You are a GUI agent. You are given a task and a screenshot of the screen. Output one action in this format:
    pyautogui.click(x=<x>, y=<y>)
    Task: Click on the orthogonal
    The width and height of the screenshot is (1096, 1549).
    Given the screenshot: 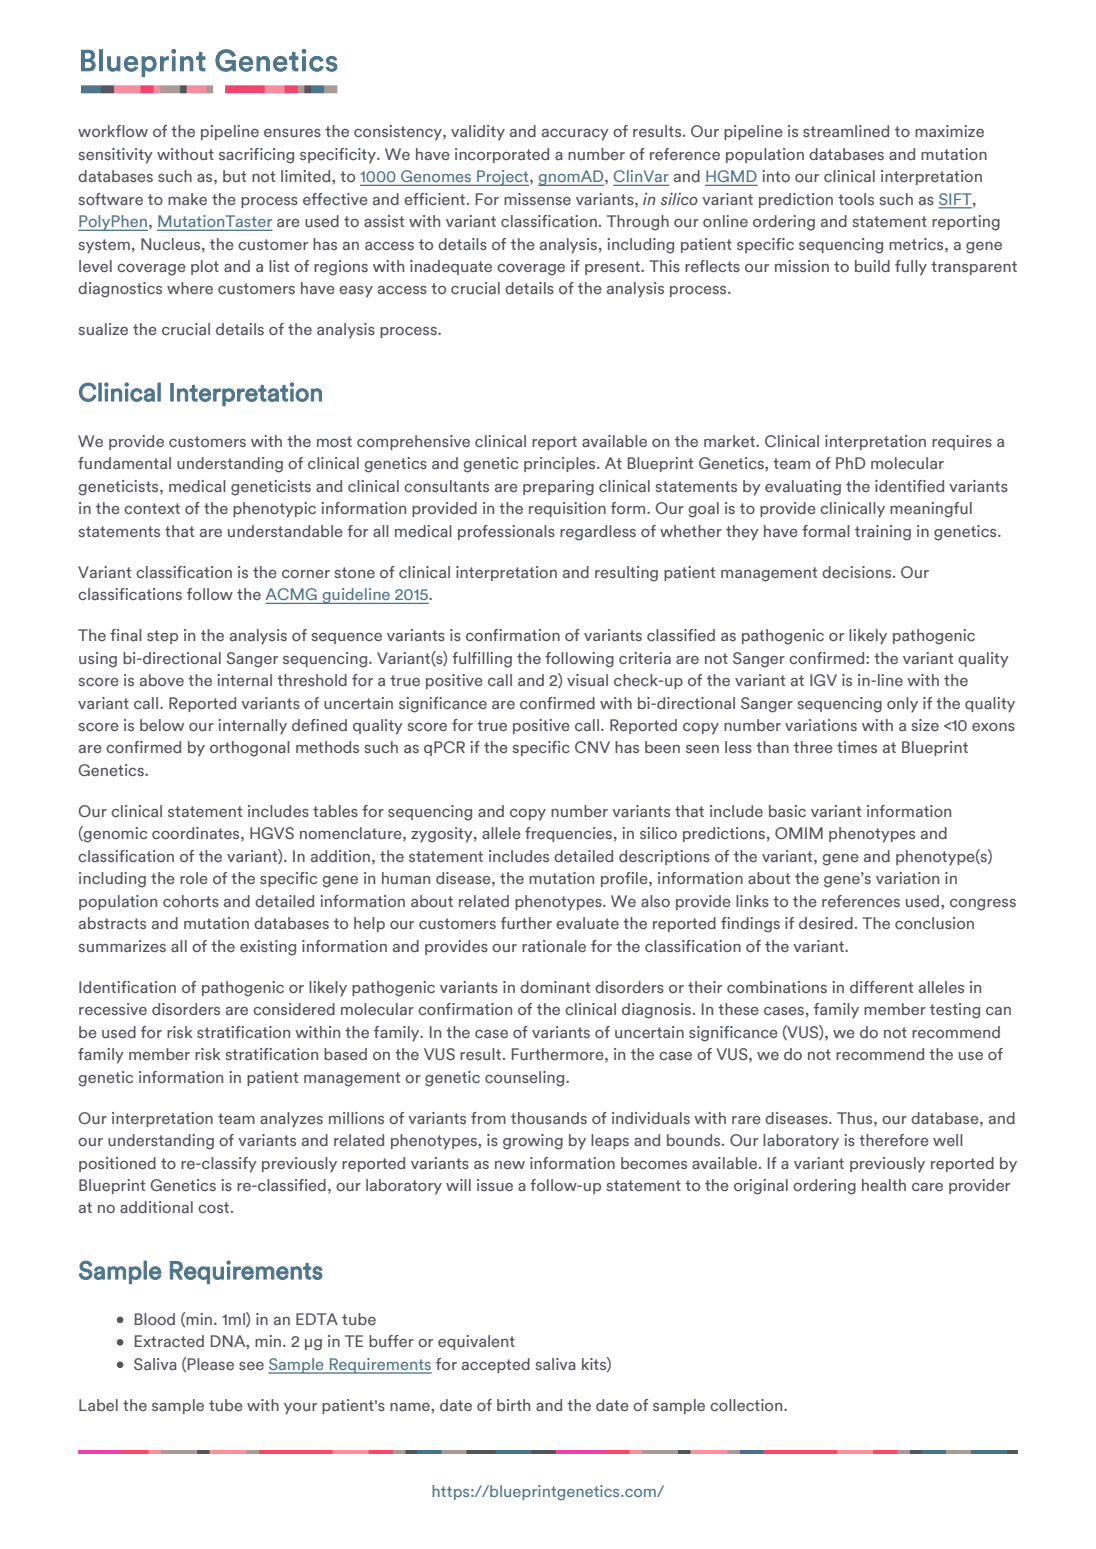 What is the action you would take?
    pyautogui.click(x=250, y=749)
